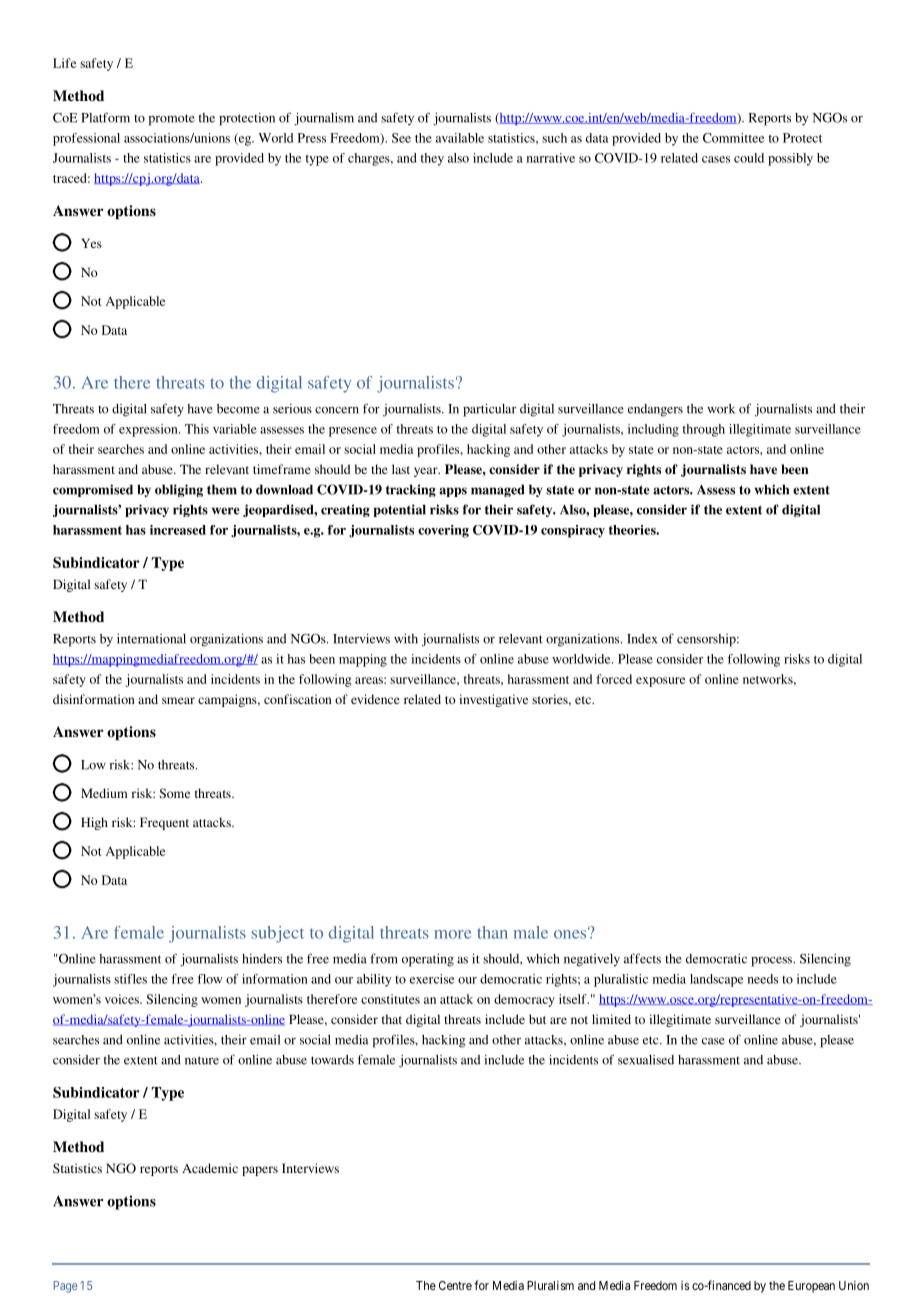  I want to click on Committee, so click(733, 138).
